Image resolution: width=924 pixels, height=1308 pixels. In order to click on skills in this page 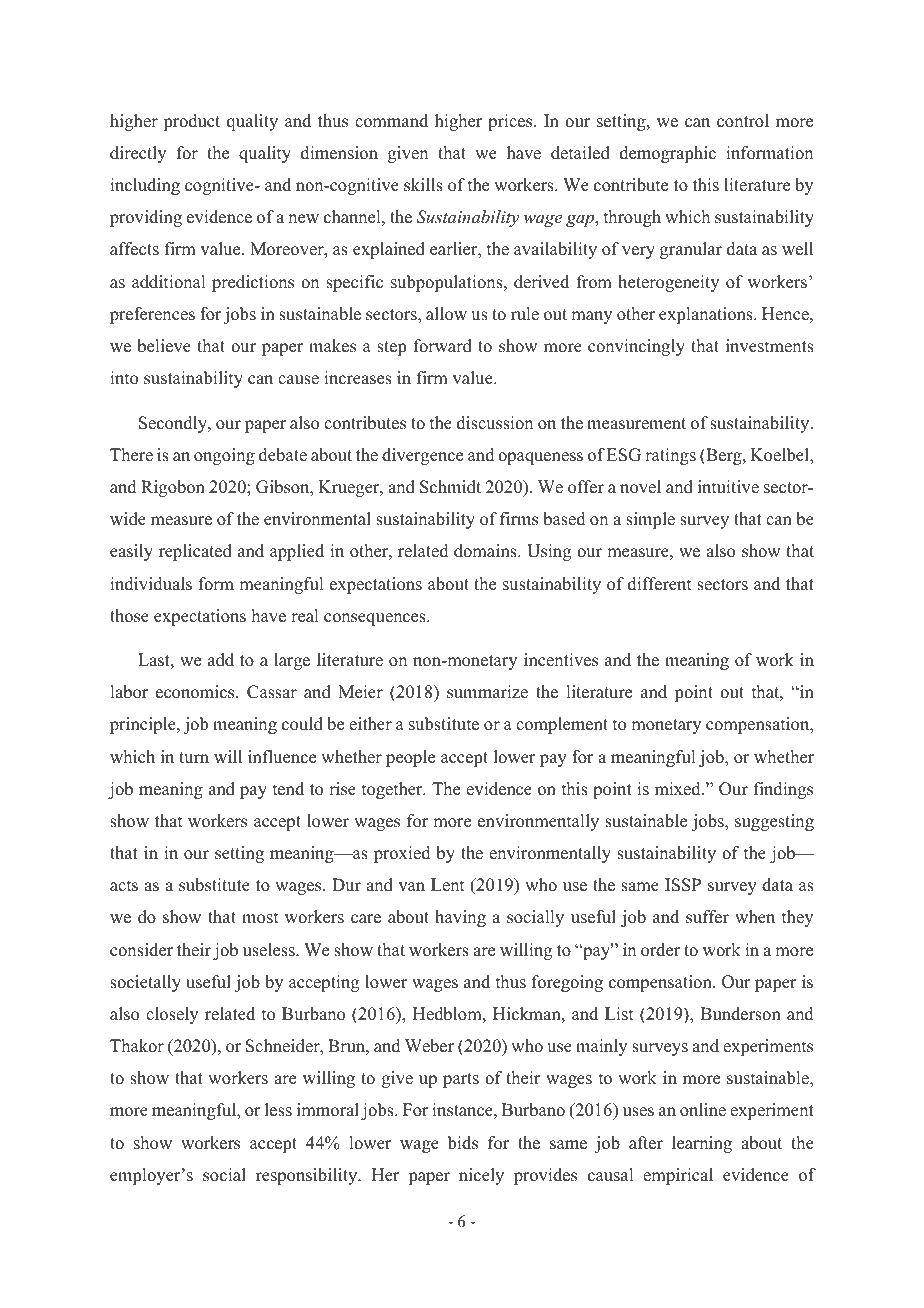, I will do `click(423, 185)`.
